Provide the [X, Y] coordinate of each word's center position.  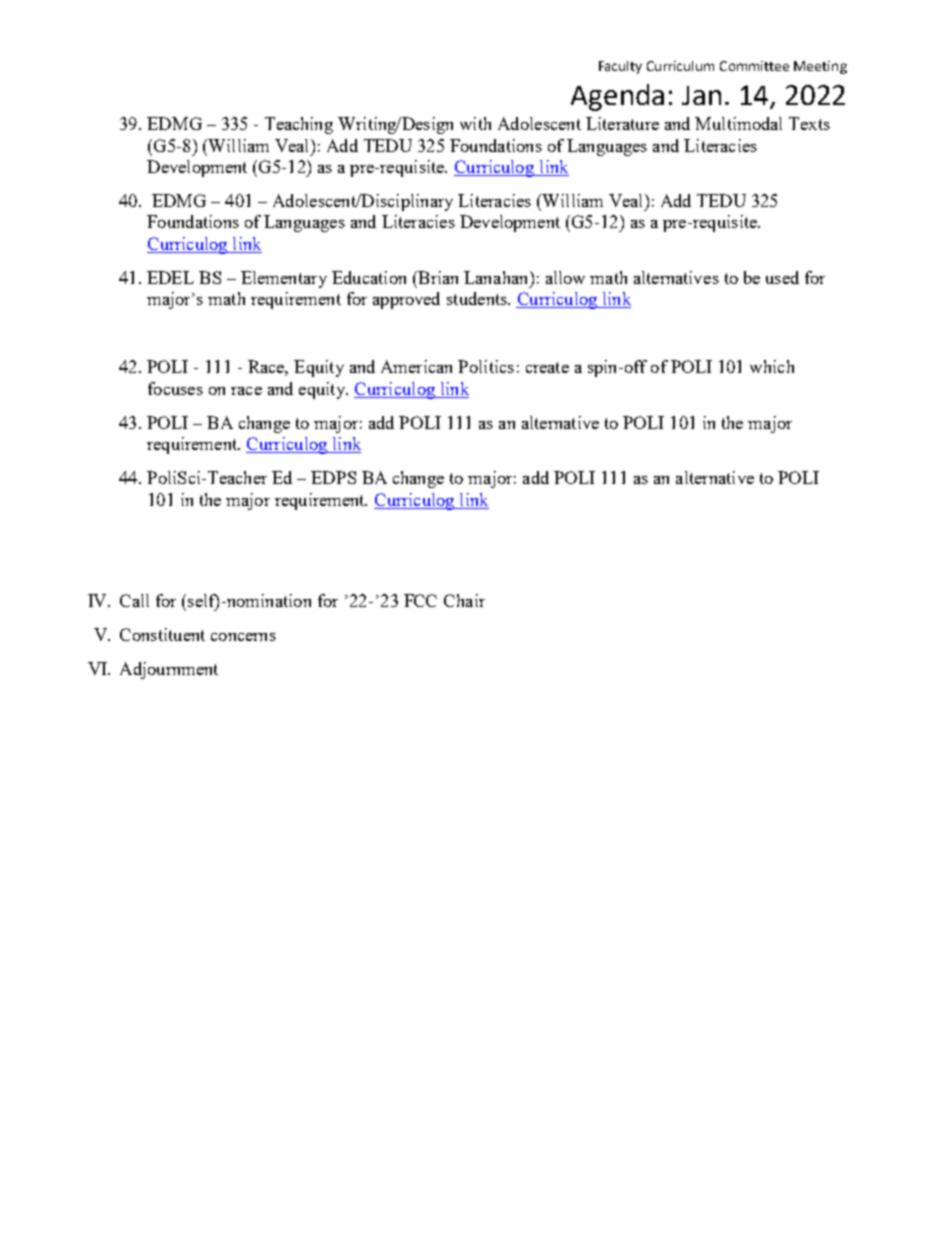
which [772, 366]
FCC [420, 600]
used [782, 277]
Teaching [299, 125]
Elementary [284, 279]
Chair [464, 600]
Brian [437, 277]
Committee [754, 66]
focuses [175, 388]
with [475, 123]
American [416, 366]
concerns [243, 637]
